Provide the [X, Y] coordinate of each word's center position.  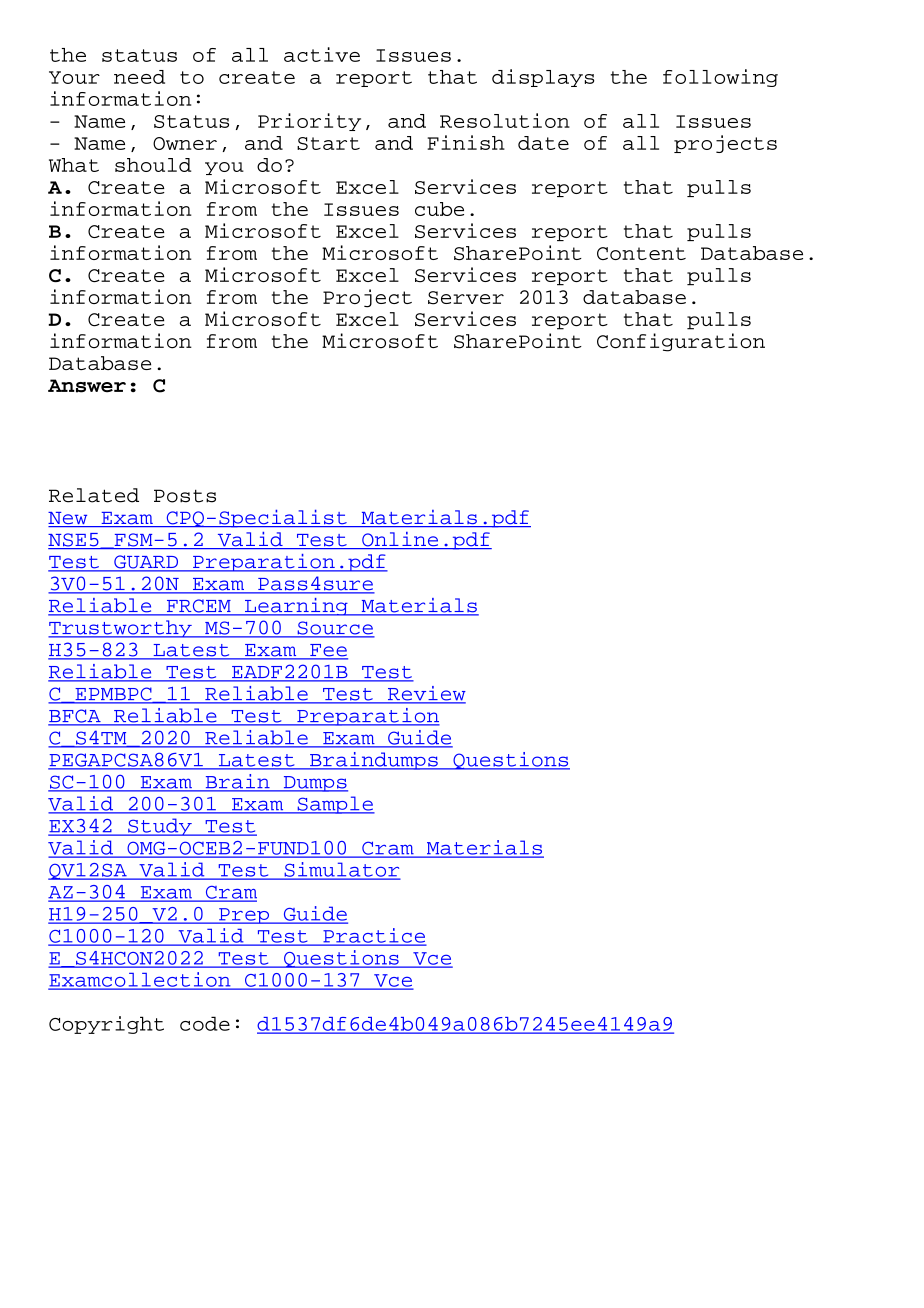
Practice [373, 936]
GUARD [146, 563]
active [322, 54]
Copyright [106, 1025]
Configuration [681, 342]
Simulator [341, 870]
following [720, 78]
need [139, 77]
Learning [296, 607]
